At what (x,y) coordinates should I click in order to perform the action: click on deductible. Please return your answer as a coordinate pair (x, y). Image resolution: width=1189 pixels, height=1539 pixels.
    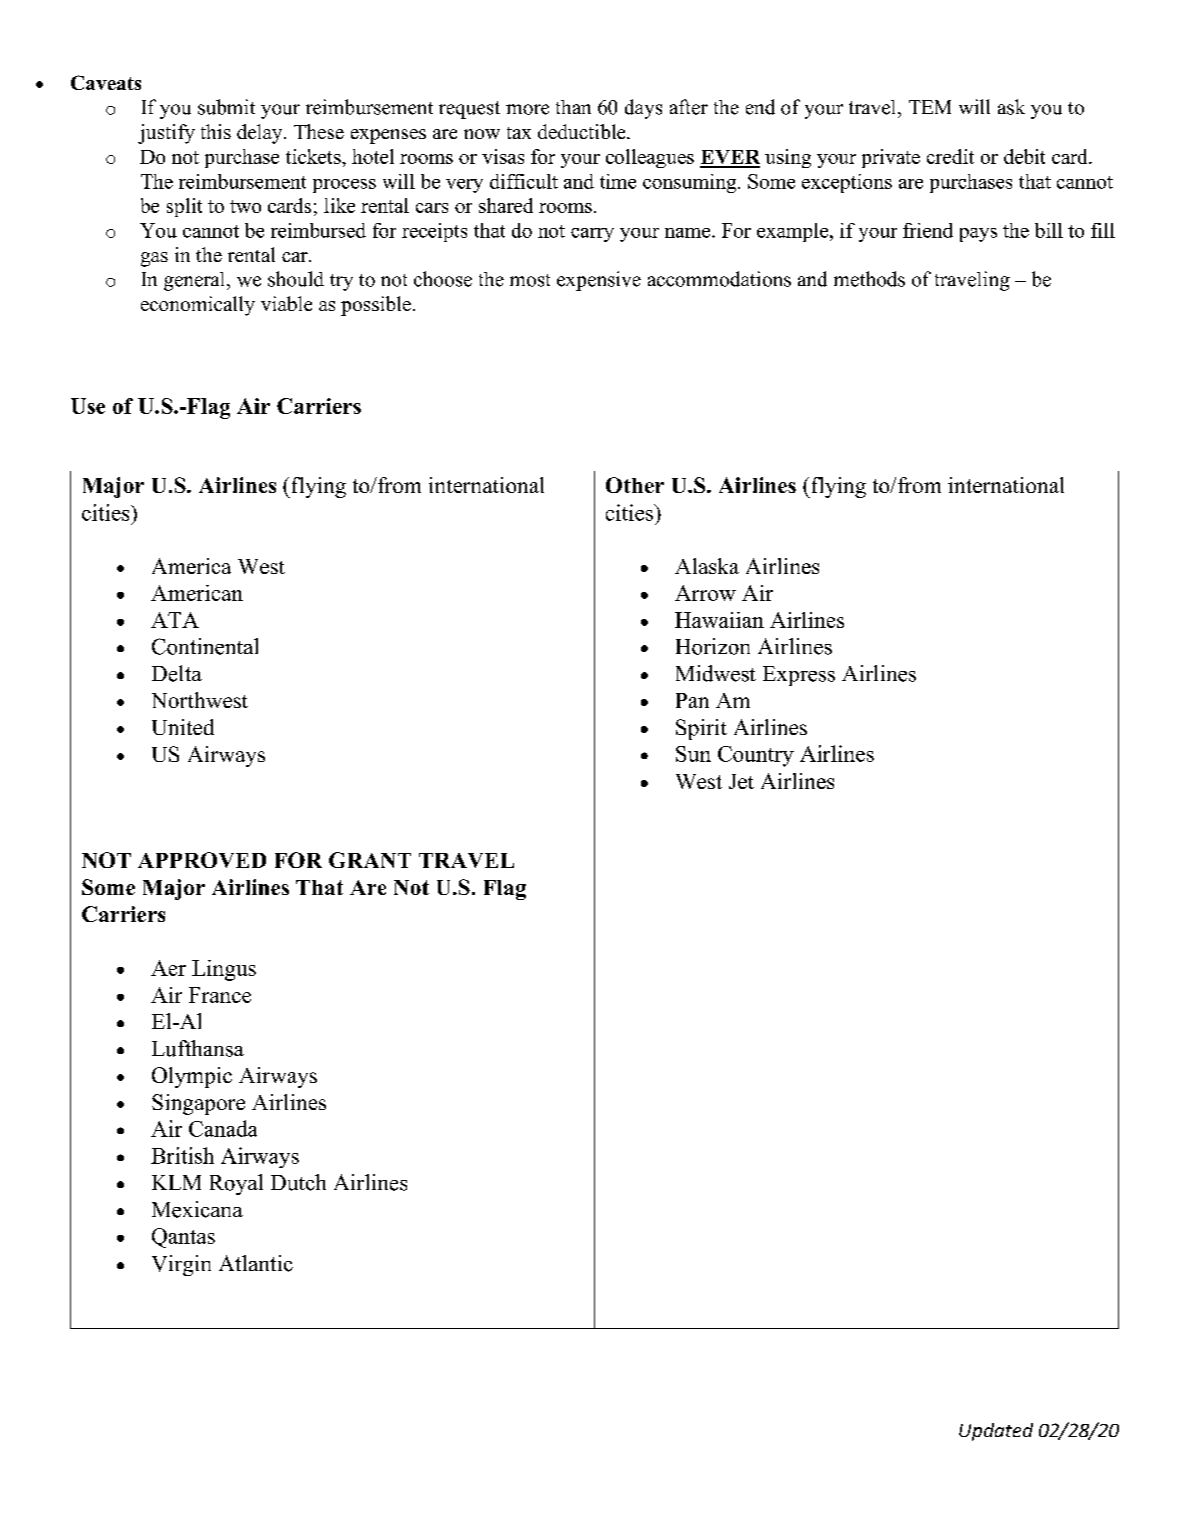
    Looking at the image, I should click on (583, 131).
